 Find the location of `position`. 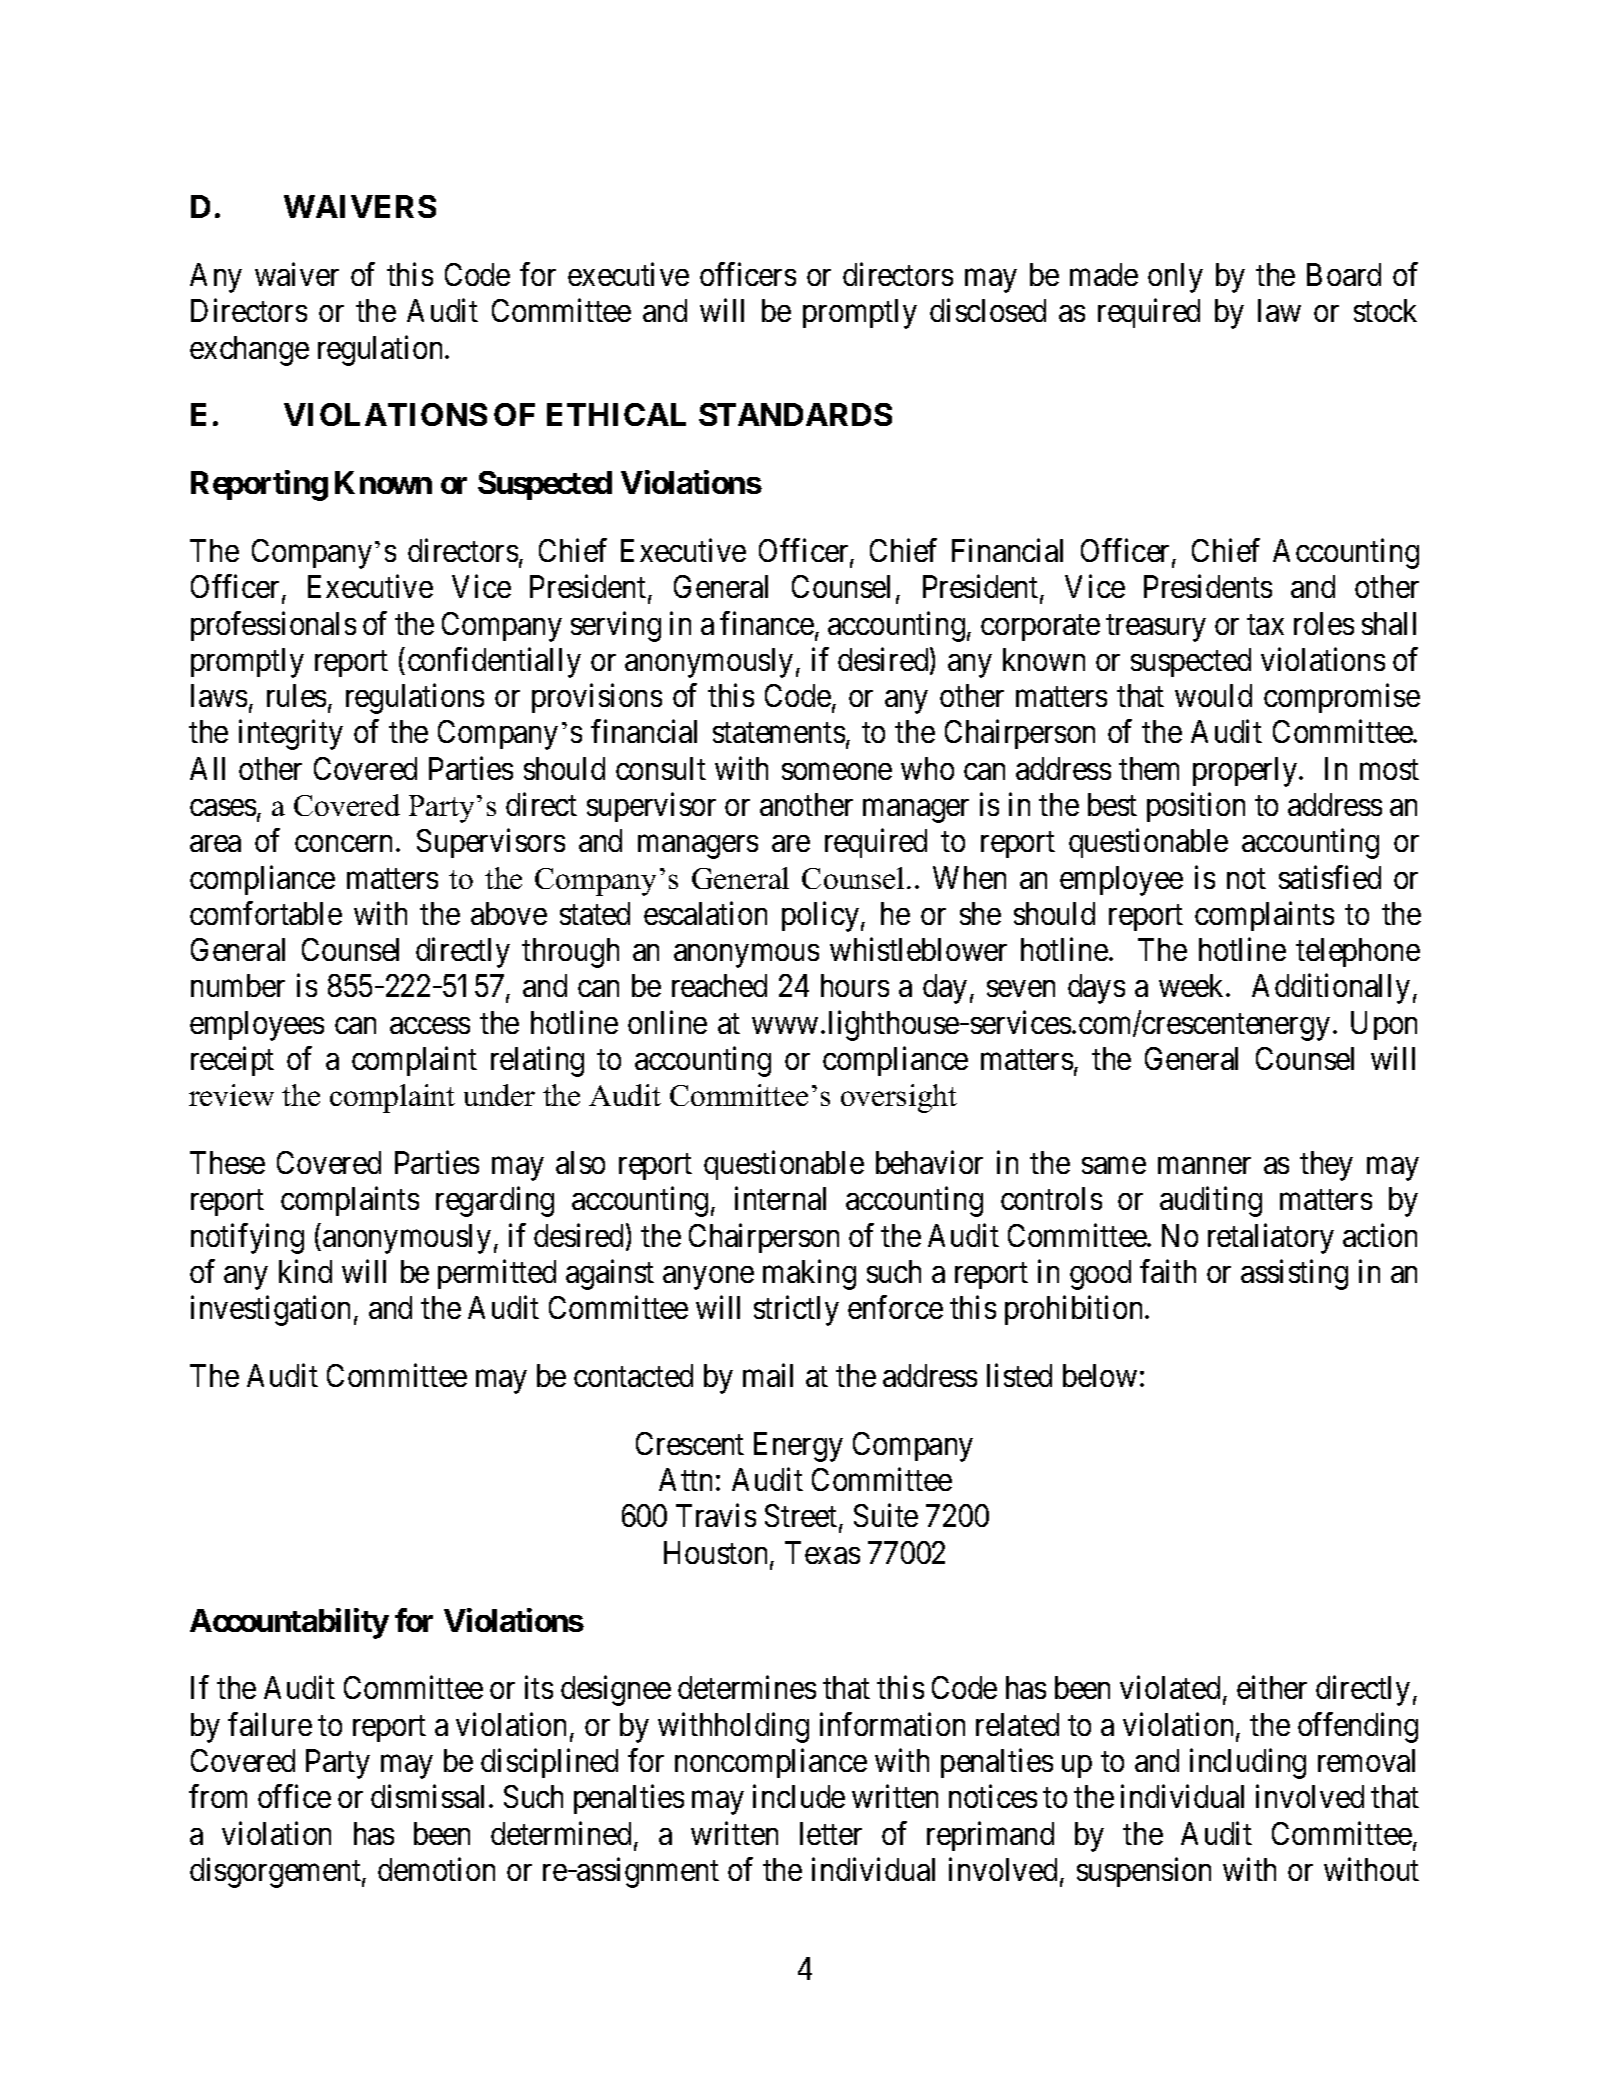

position is located at coordinates (1196, 807).
